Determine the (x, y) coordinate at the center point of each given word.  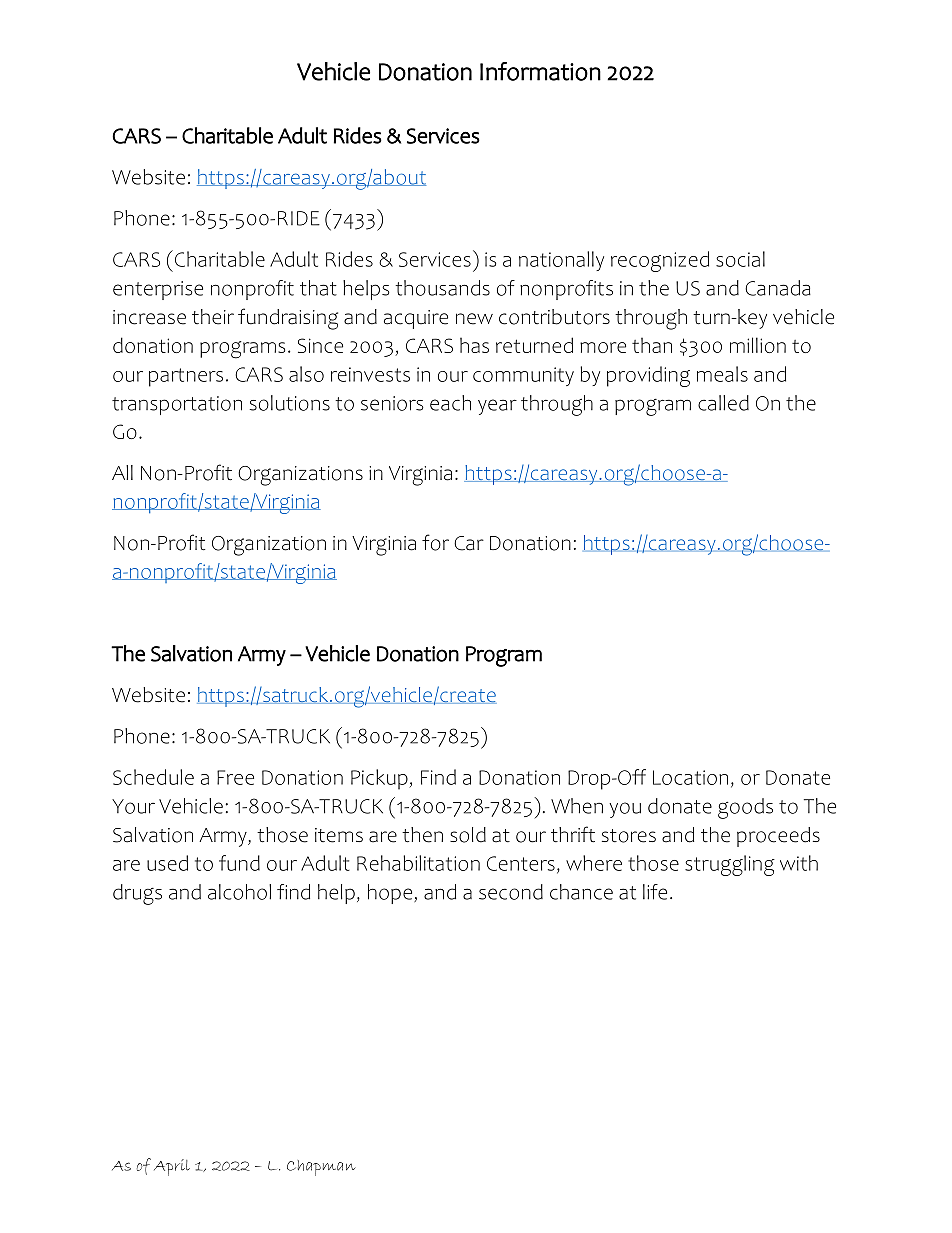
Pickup (380, 779)
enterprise (158, 290)
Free (235, 777)
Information (540, 71)
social (740, 259)
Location (690, 777)
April (172, 1167)
